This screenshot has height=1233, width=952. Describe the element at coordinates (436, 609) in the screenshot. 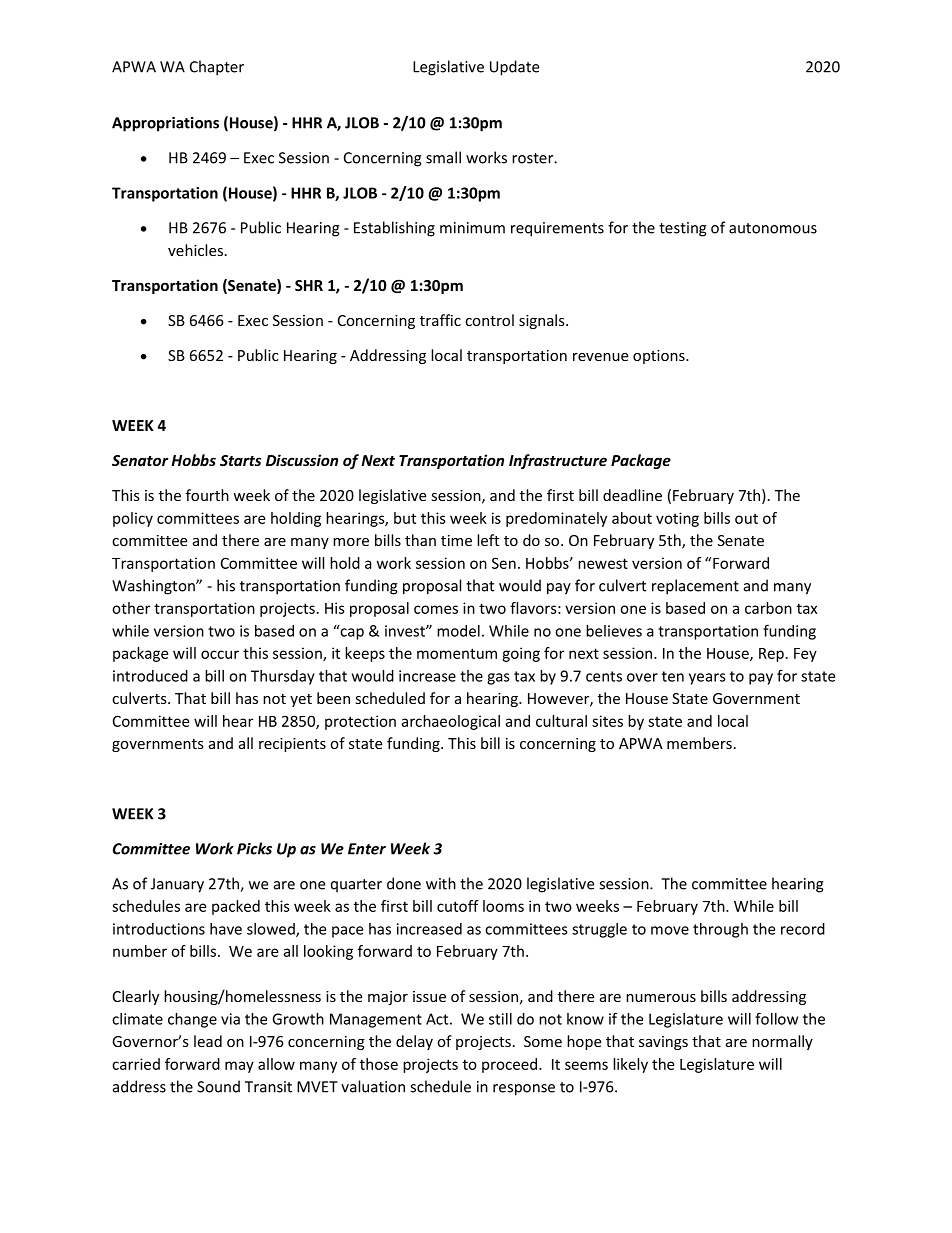

I see `comes` at that location.
